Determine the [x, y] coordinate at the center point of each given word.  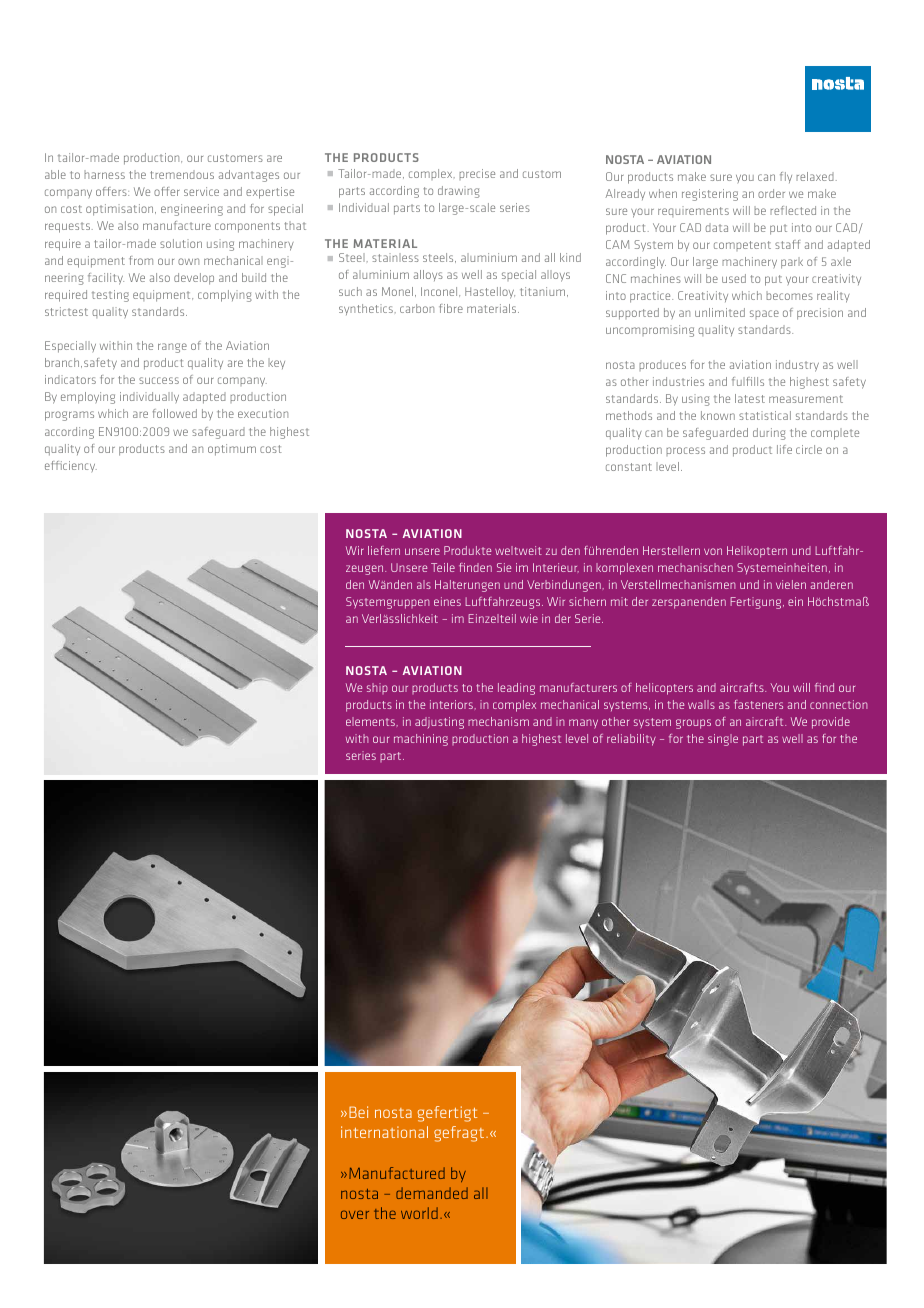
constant [629, 467]
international [384, 1132]
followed [175, 413]
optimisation [121, 210]
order [771, 193]
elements [371, 721]
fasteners [758, 704]
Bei [358, 1112]
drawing [459, 192]
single [723, 740]
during [769, 434]
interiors [452, 704]
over [355, 1214]
